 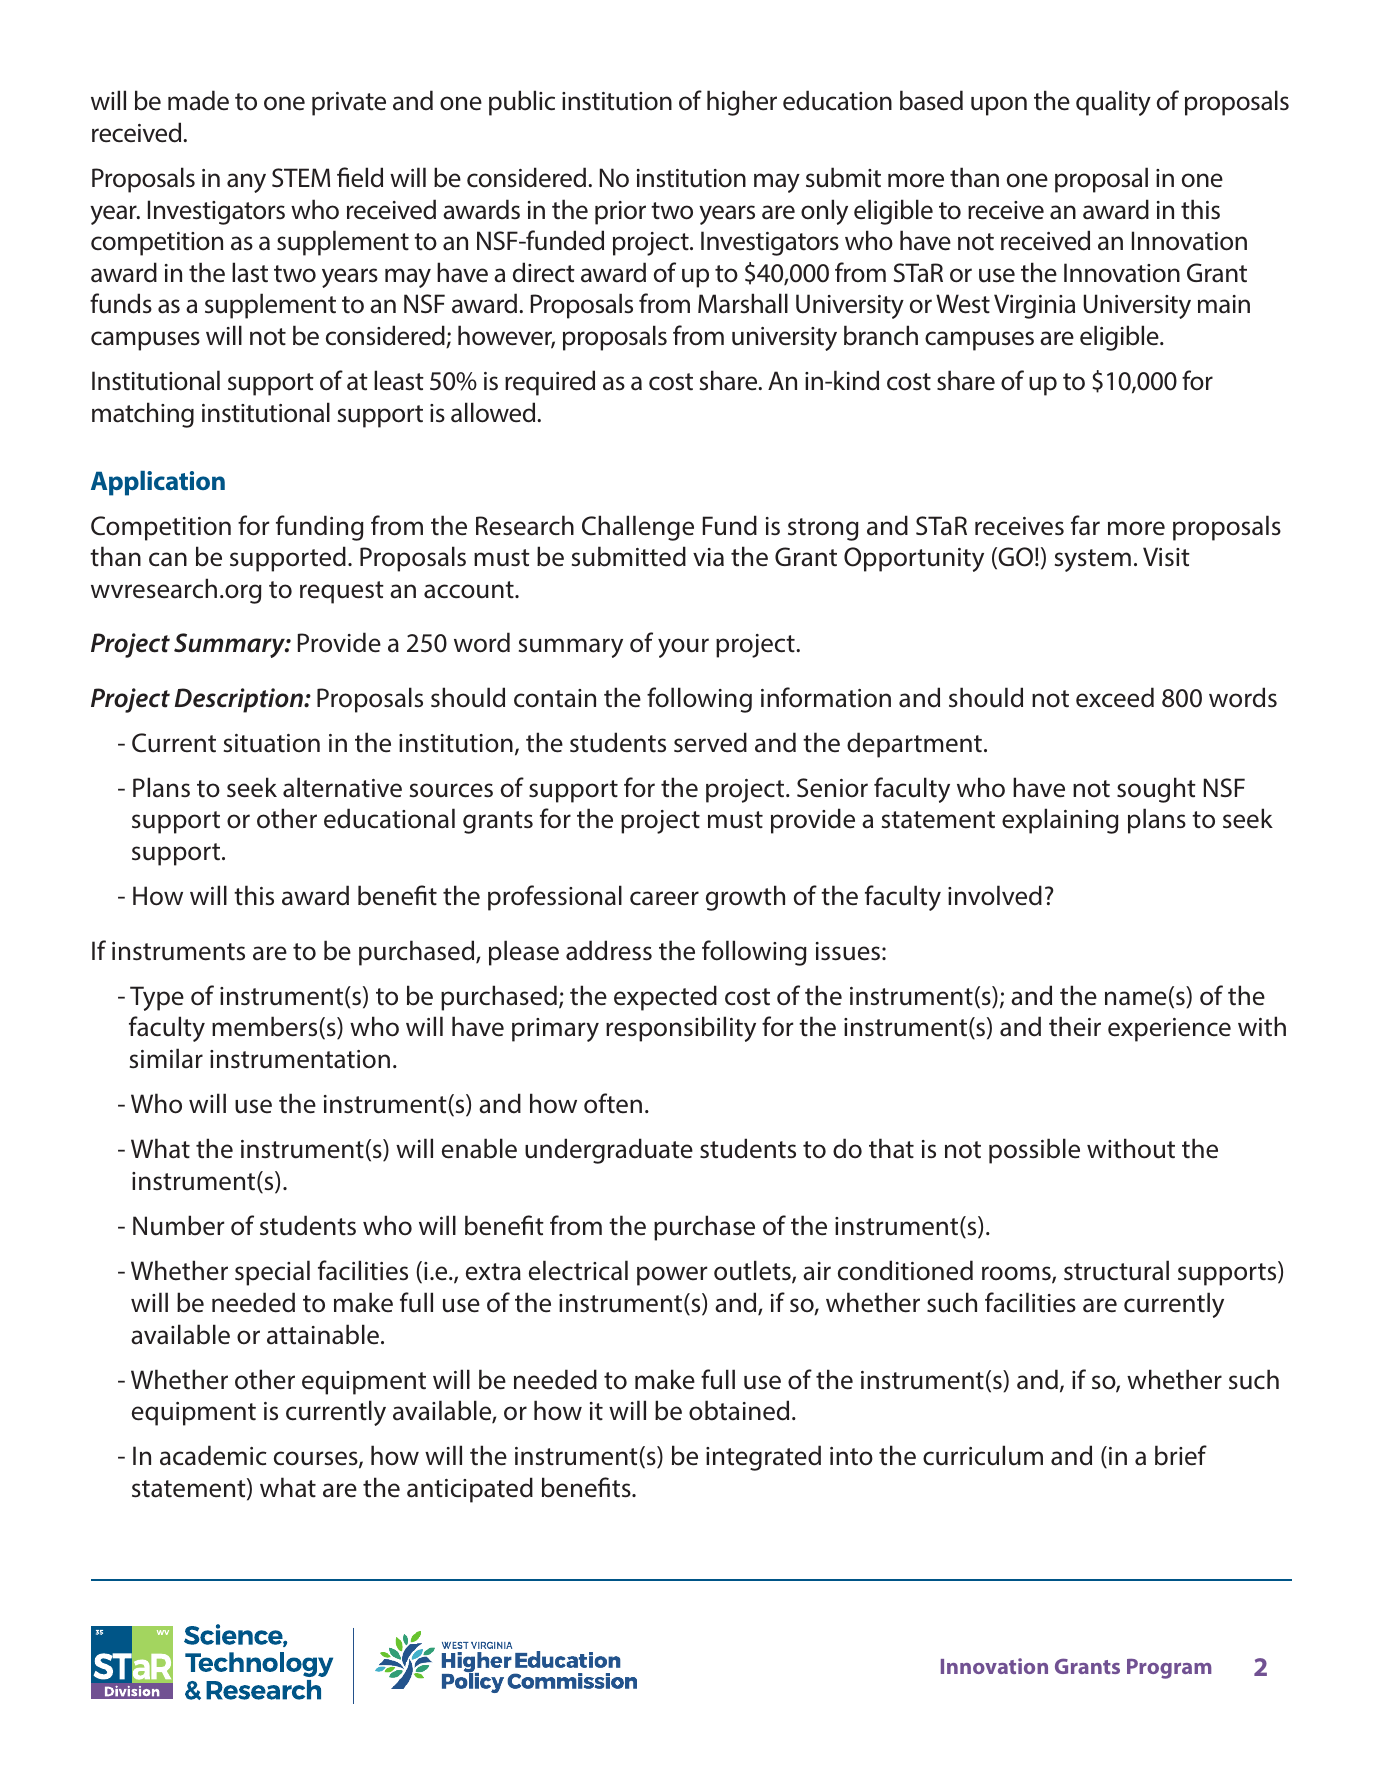 What do you see at coordinates (664, 898) in the image?
I see `career` at bounding box center [664, 898].
